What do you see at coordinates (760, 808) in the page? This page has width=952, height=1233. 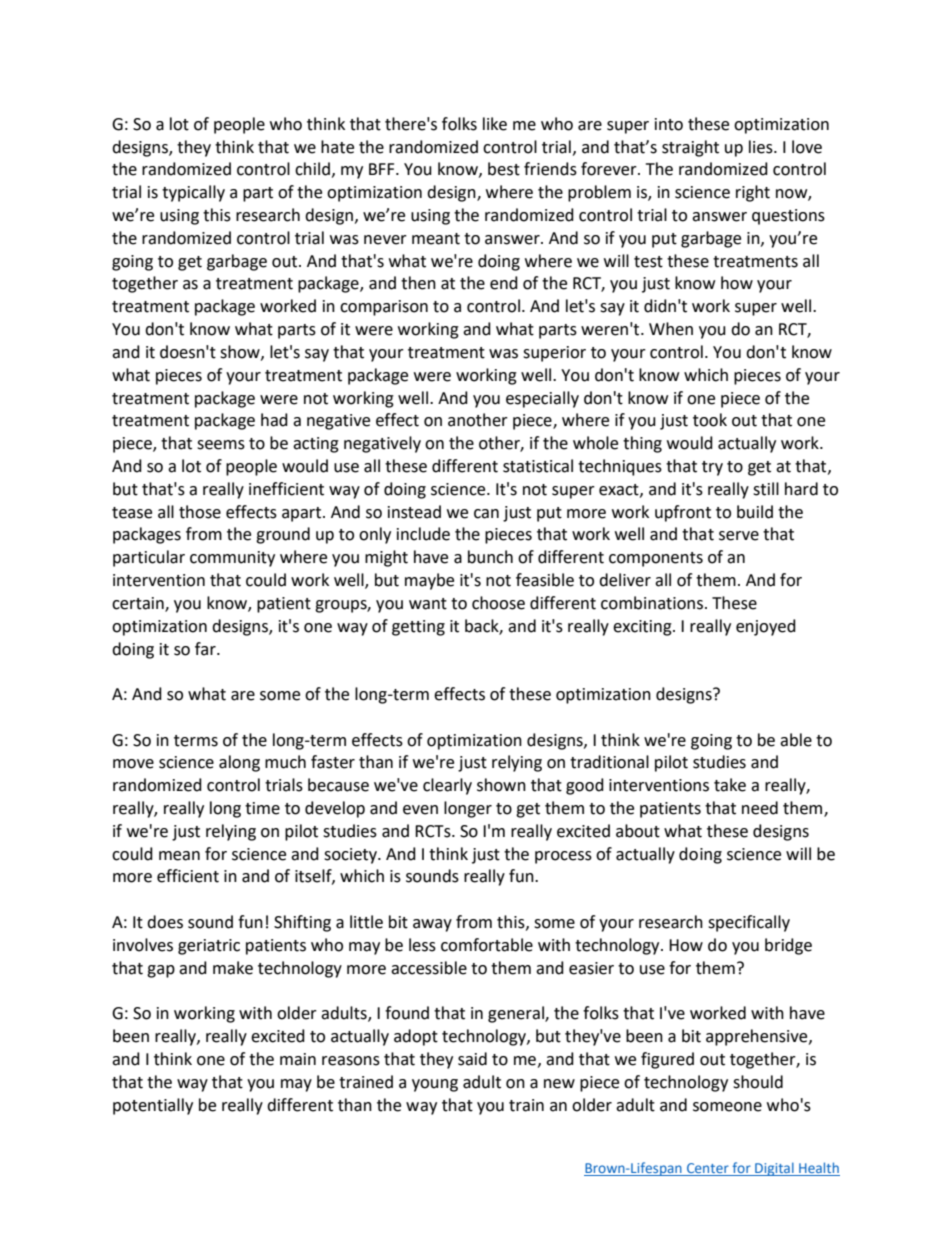 I see `need` at bounding box center [760, 808].
